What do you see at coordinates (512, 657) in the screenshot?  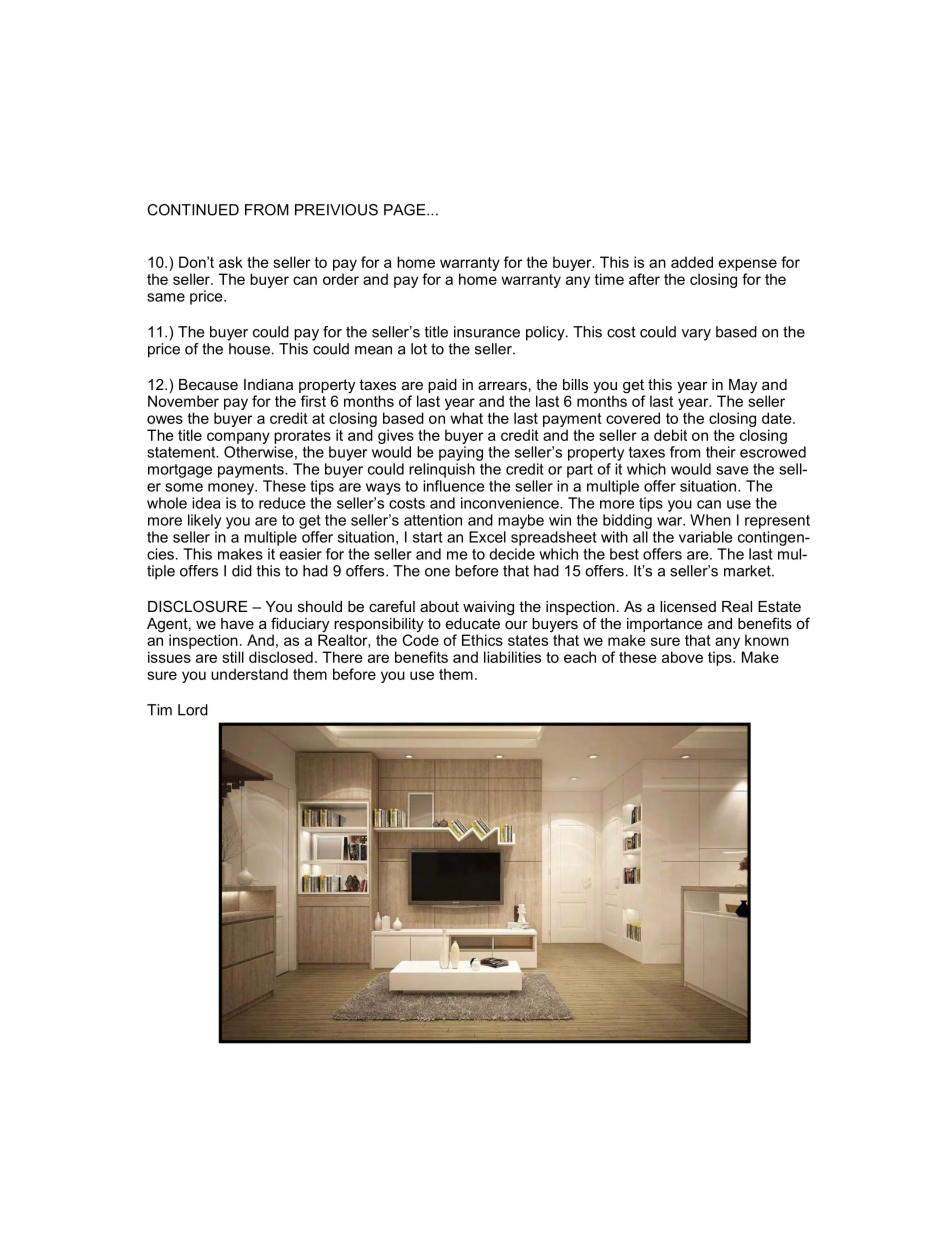 I see `liabilities` at bounding box center [512, 657].
